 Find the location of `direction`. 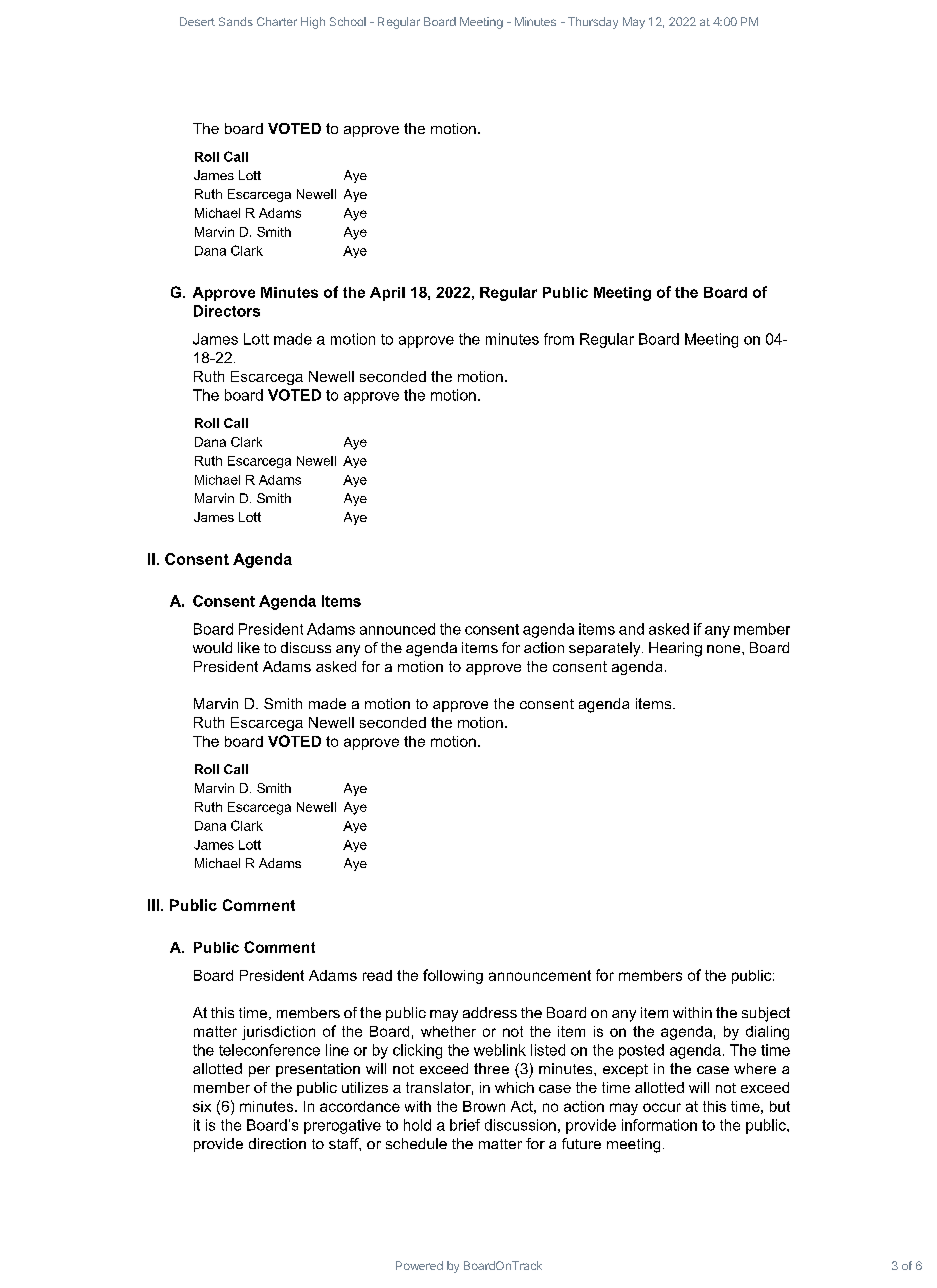

direction is located at coordinates (277, 1143).
